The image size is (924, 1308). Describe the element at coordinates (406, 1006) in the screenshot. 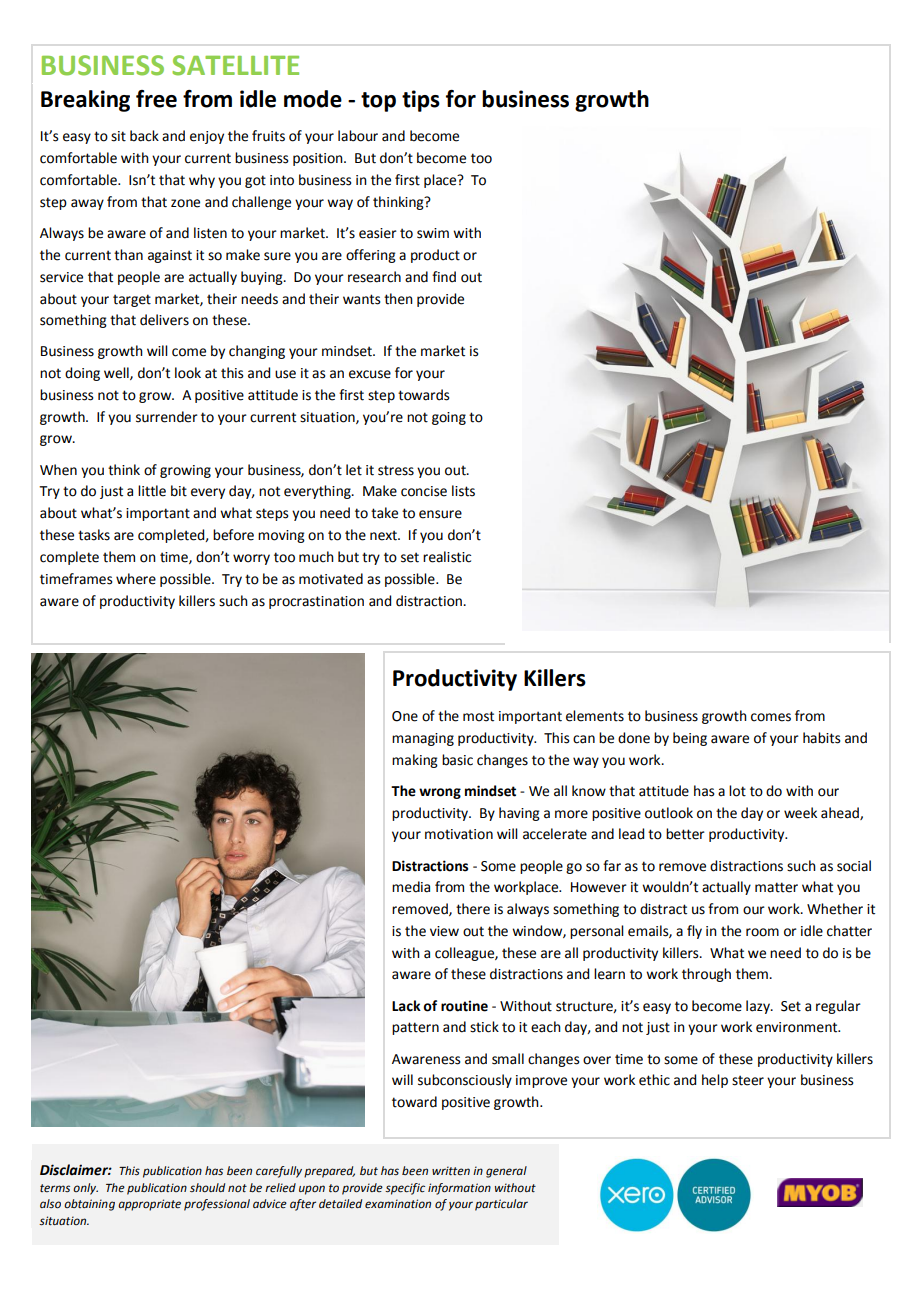

I see `Lack` at that location.
